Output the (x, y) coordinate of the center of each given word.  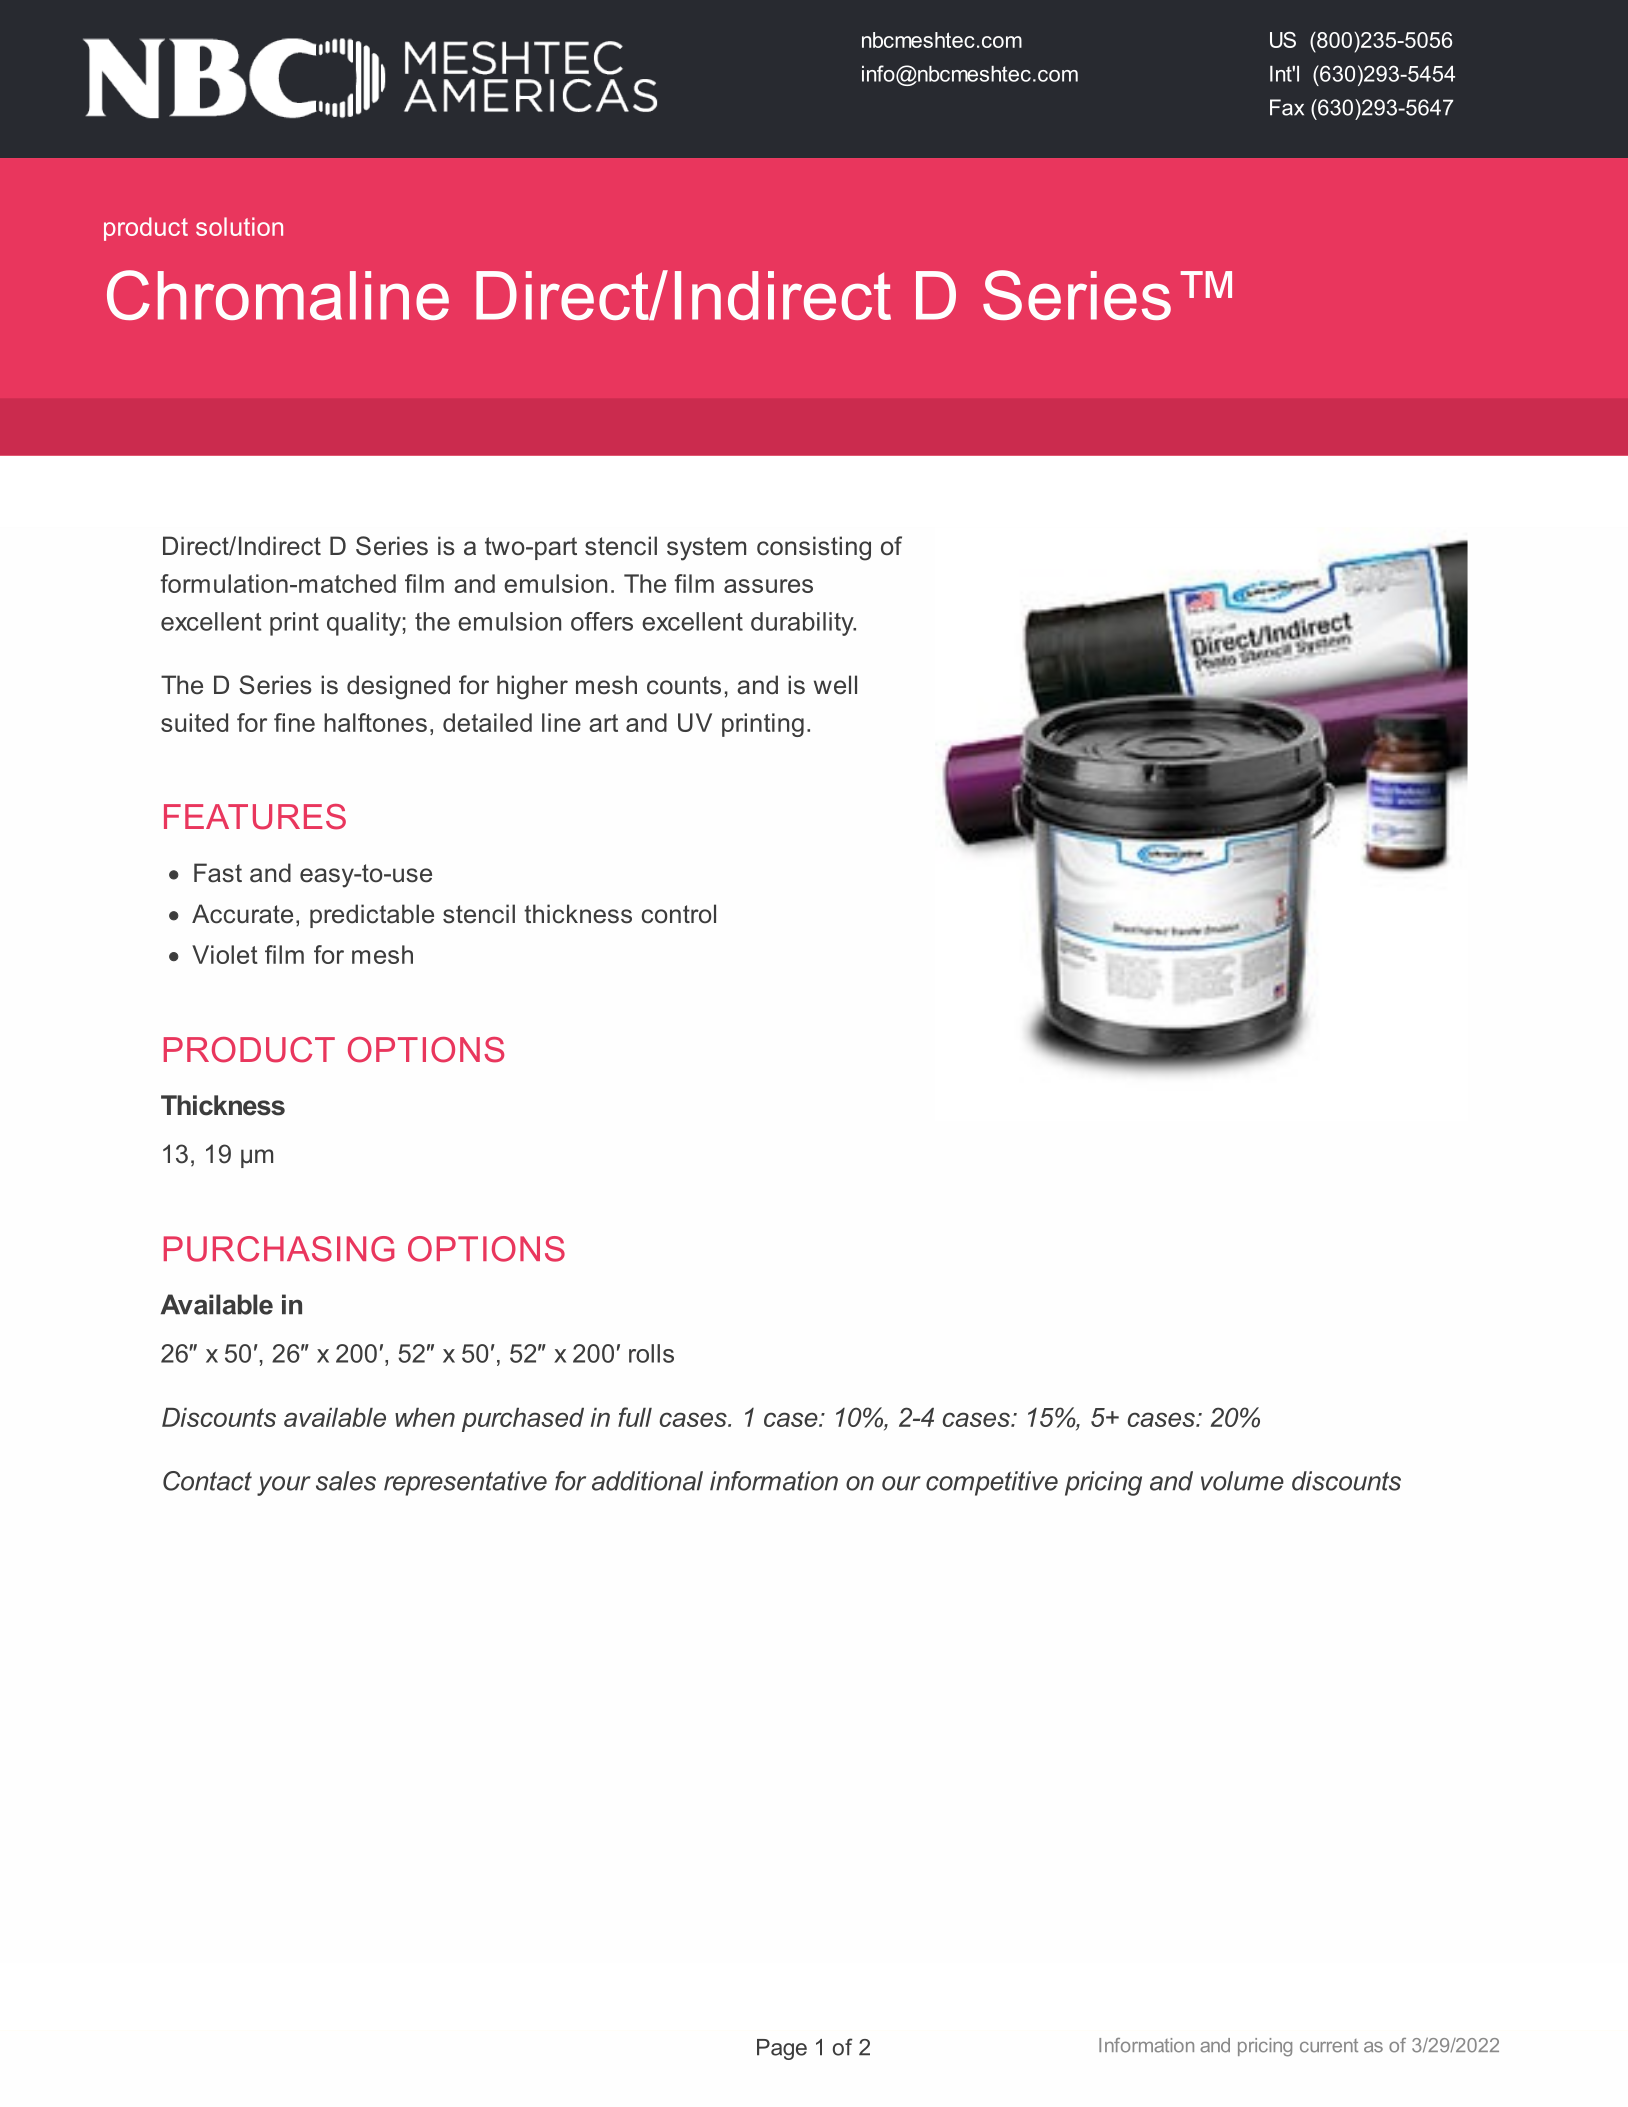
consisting (814, 548)
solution (239, 226)
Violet (225, 954)
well (835, 685)
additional (647, 1481)
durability (803, 624)
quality (364, 624)
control (679, 914)
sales (346, 1481)
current (1329, 2046)
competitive (992, 1483)
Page (782, 2049)
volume (1242, 1481)
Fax (1287, 107)
